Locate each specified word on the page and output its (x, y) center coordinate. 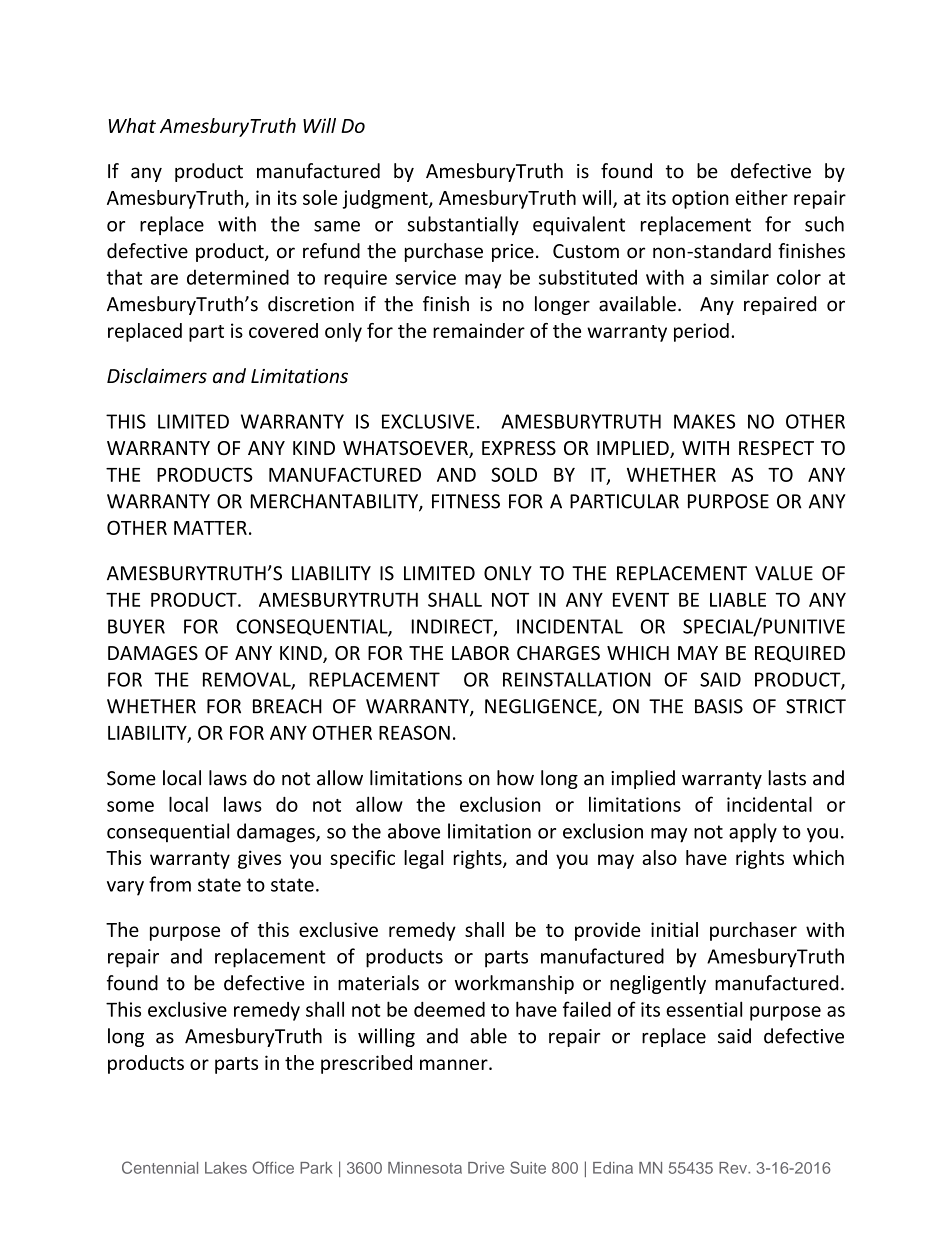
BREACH (287, 706)
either (761, 197)
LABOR (480, 653)
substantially (463, 225)
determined (238, 277)
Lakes (226, 1168)
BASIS (719, 706)
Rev (734, 1168)
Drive (486, 1168)
